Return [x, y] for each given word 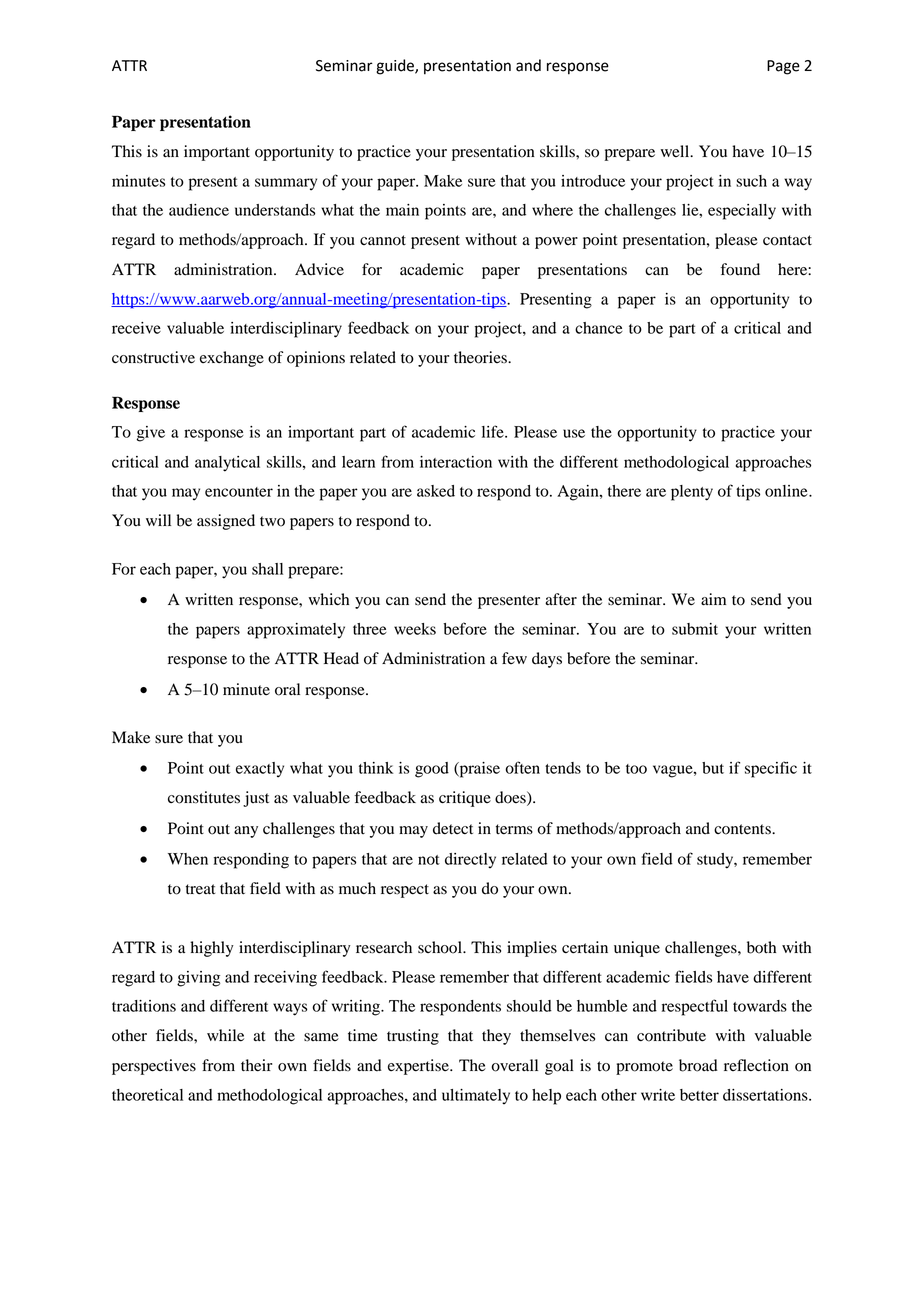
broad [698, 1065]
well [676, 151]
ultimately [476, 1096]
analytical [227, 464]
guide [396, 67]
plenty [692, 493]
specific [771, 769]
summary [286, 184]
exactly [260, 770]
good [432, 770]
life [494, 431]
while [225, 1035]
